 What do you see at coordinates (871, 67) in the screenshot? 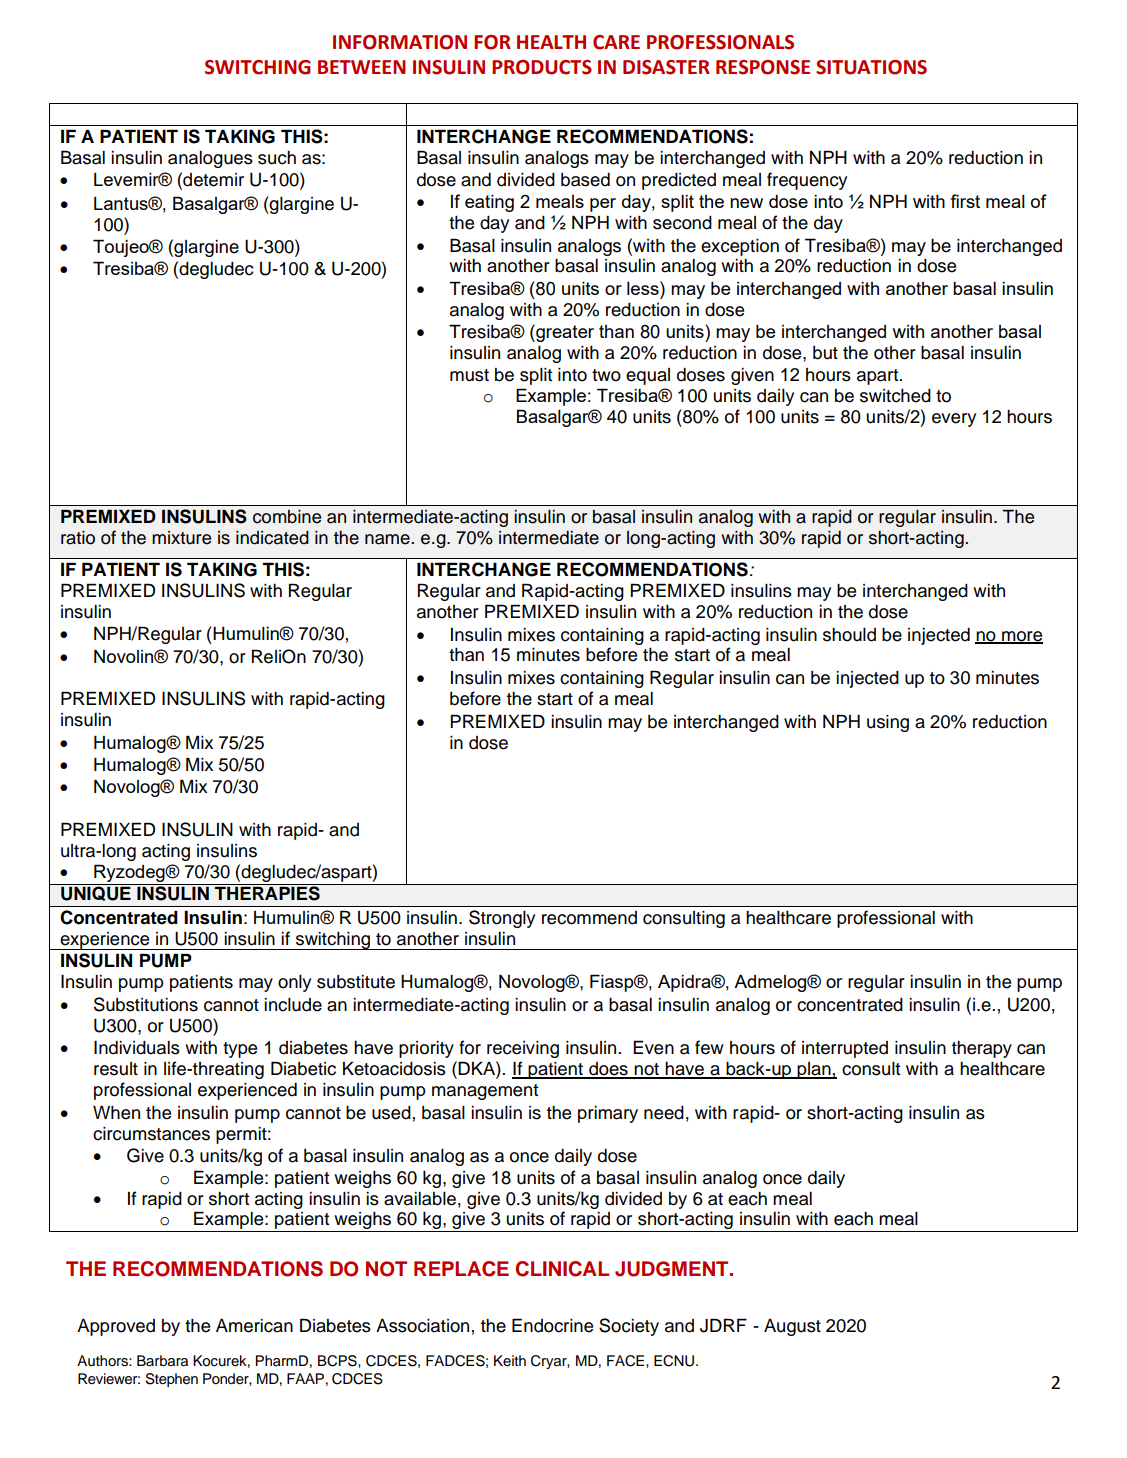
I see `SITUATIONS` at bounding box center [871, 67].
